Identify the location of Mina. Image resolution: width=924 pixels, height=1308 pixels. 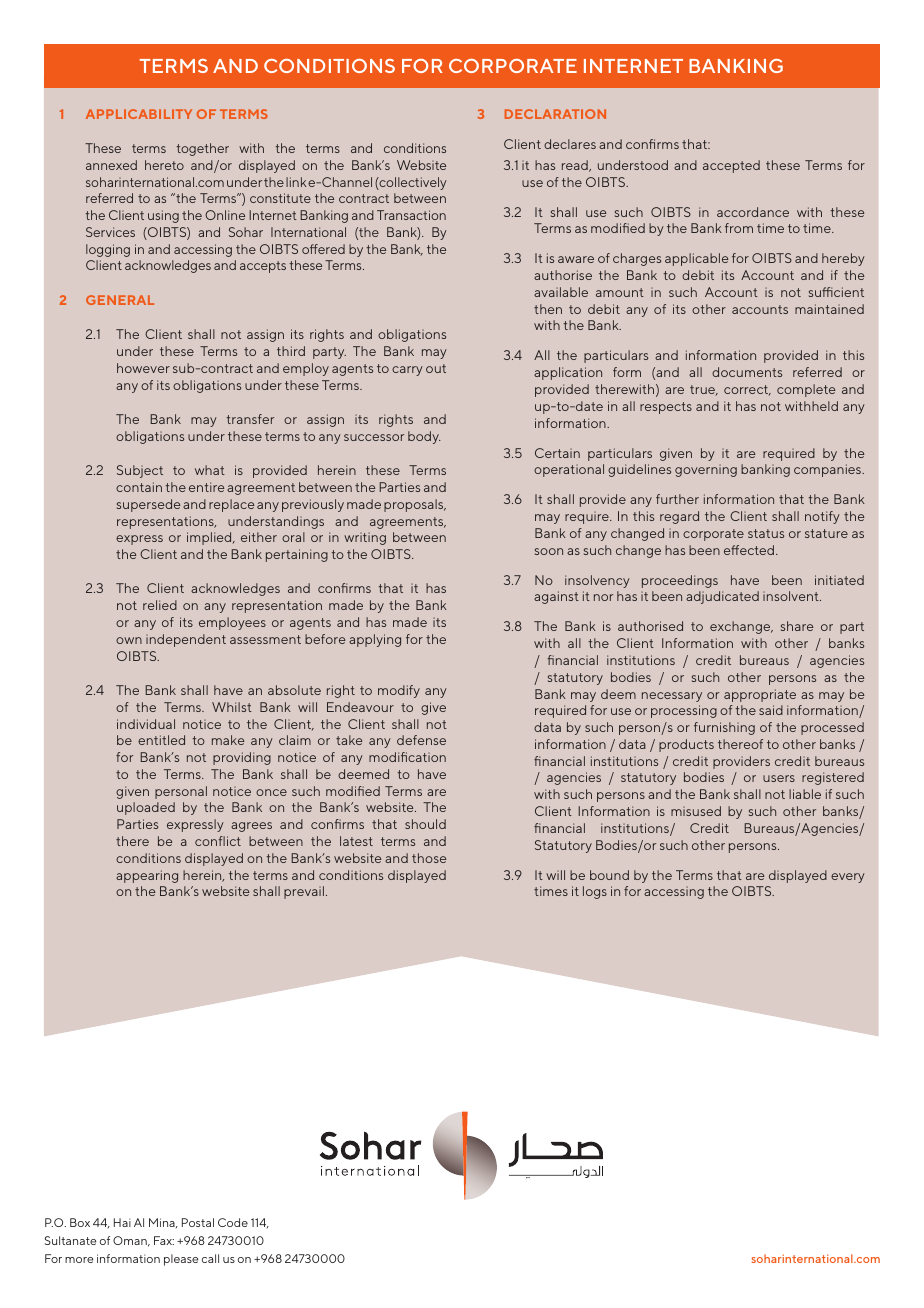
(163, 1223).
